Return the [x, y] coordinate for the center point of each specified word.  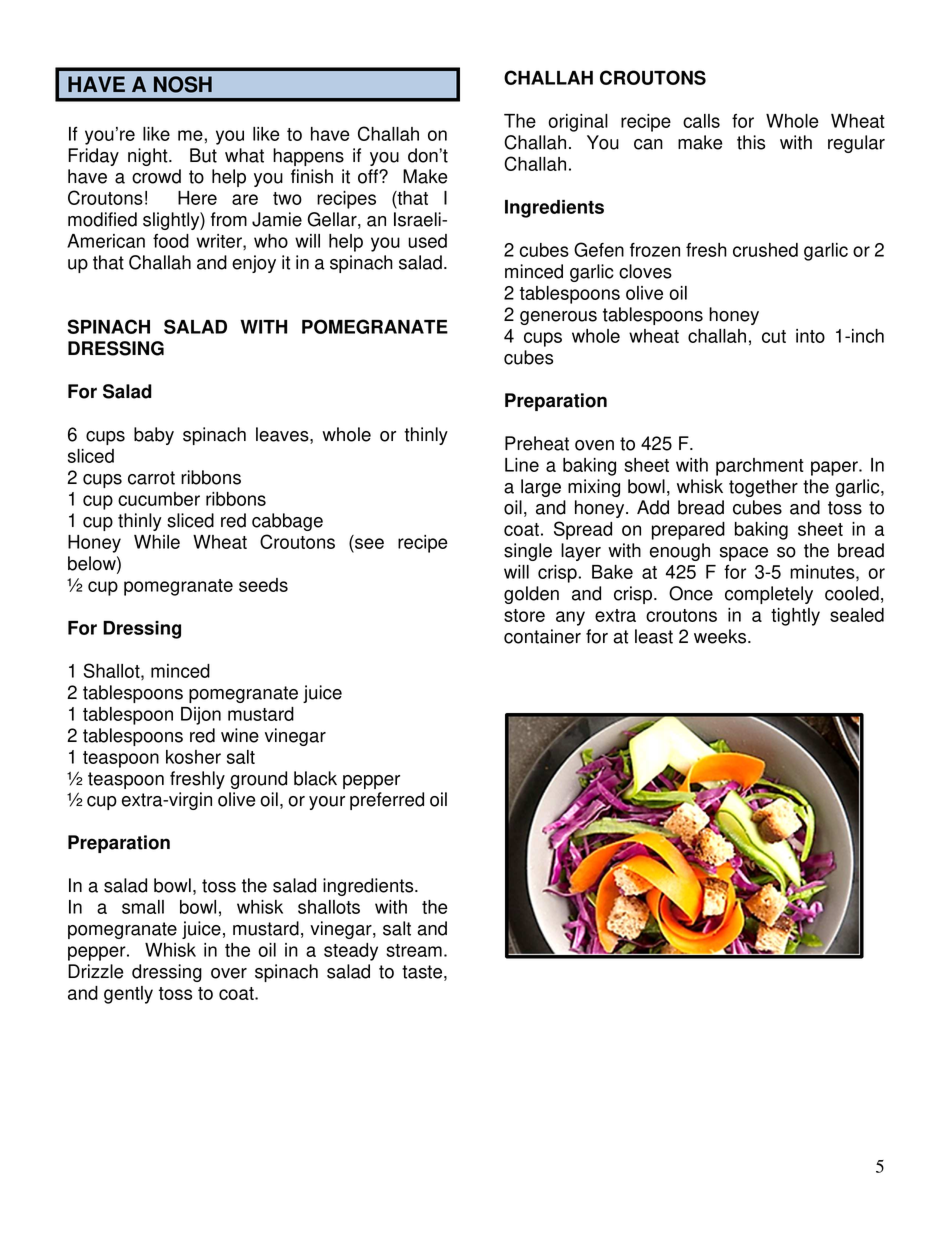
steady [351, 952]
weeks [721, 636]
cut [774, 336]
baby [154, 436]
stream [414, 950]
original [578, 123]
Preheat [537, 443]
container [542, 636]
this [751, 142]
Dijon [201, 716]
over [229, 973]
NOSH [183, 84]
